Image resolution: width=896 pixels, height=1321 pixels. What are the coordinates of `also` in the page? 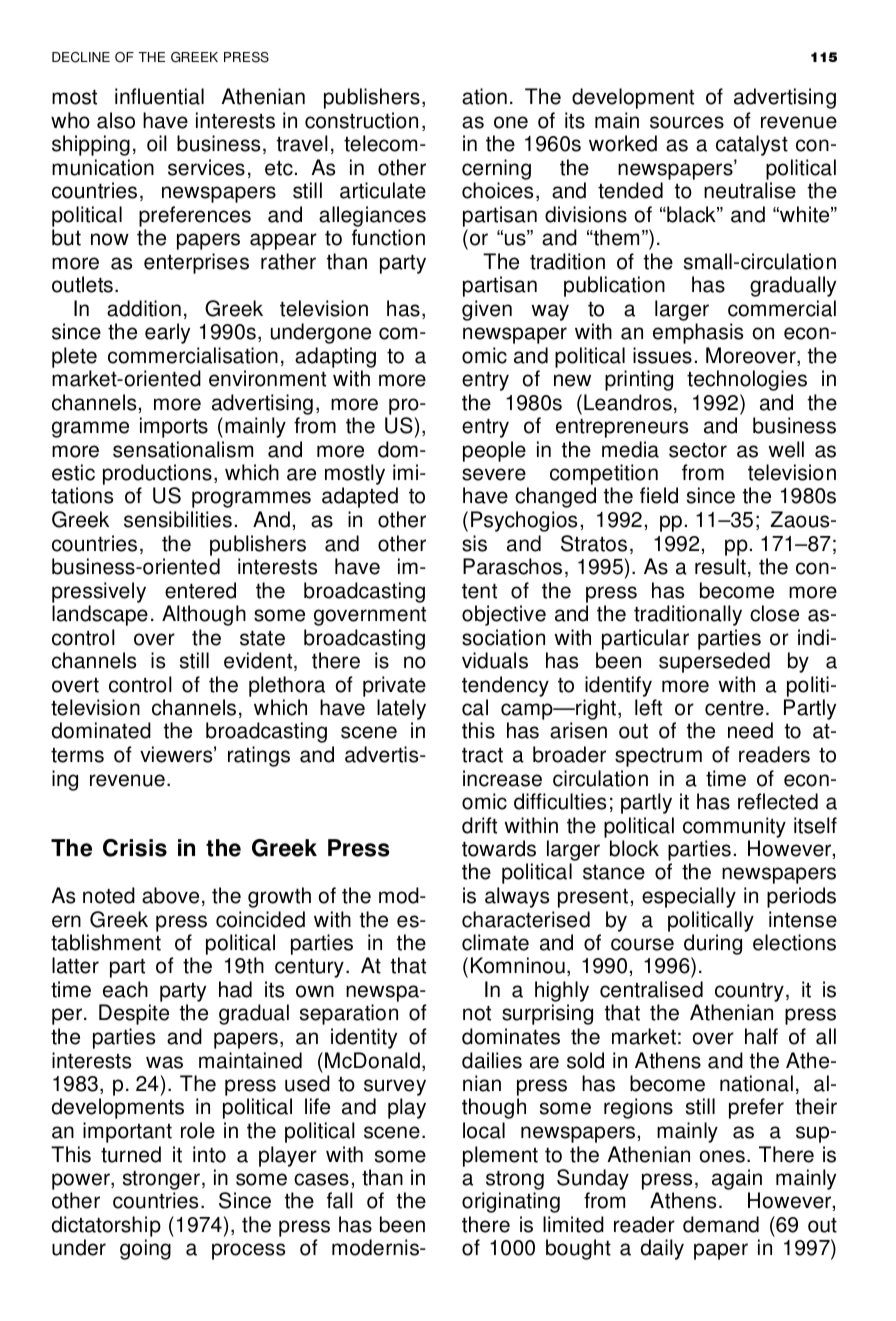 It's located at (116, 120).
